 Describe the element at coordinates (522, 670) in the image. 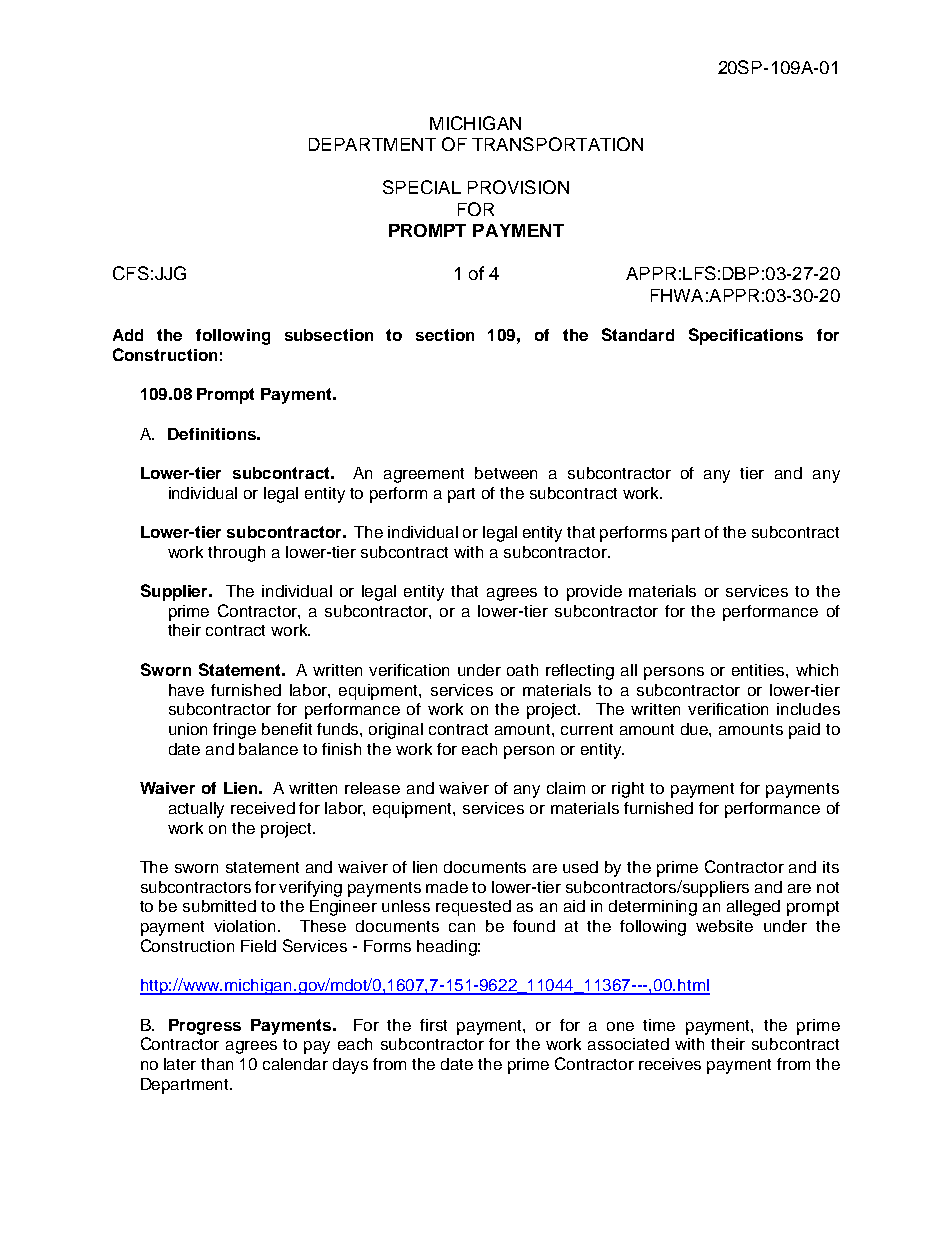

I see `oath` at that location.
